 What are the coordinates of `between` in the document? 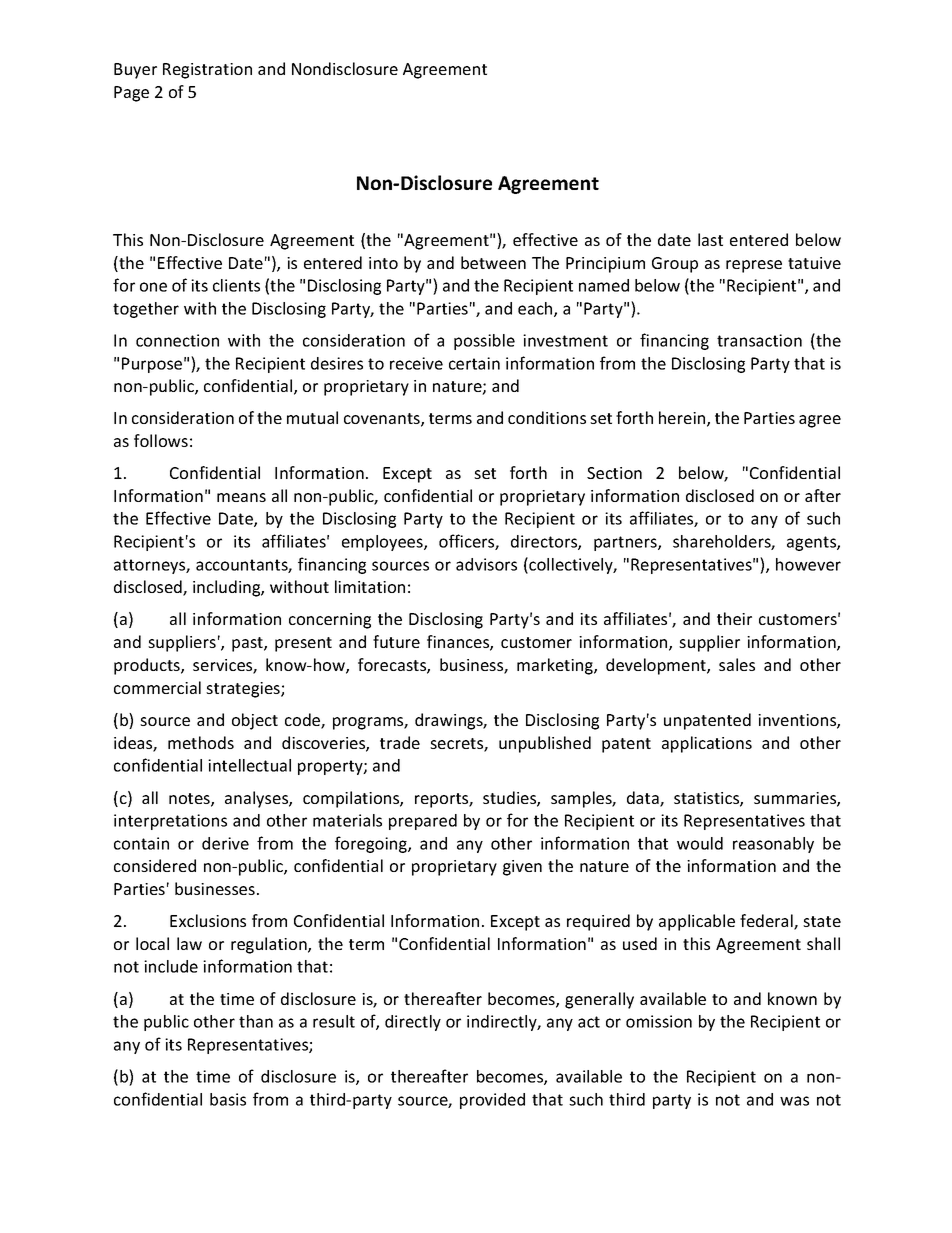 It's located at (493, 262).
